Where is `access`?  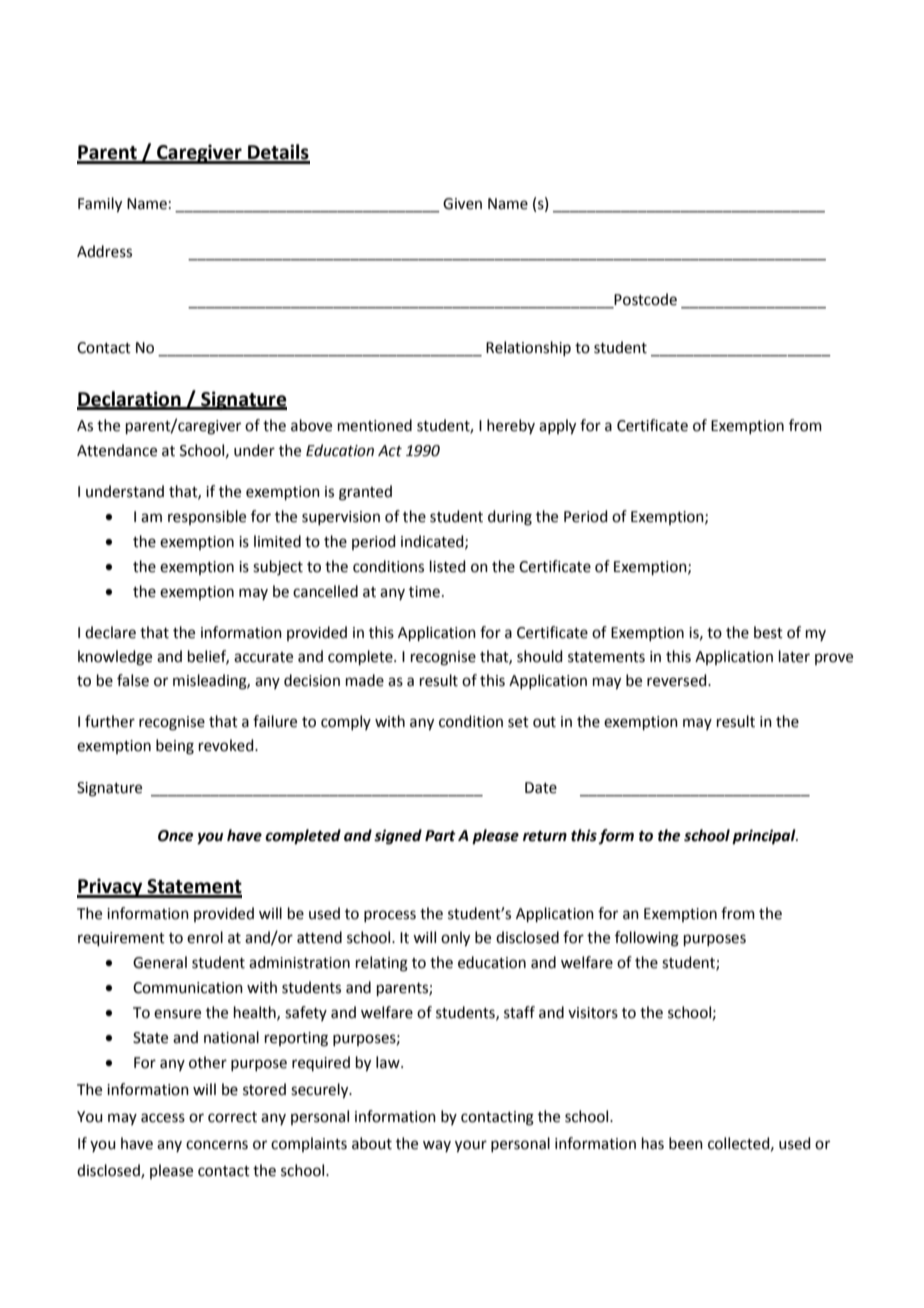
access is located at coordinates (163, 1118).
